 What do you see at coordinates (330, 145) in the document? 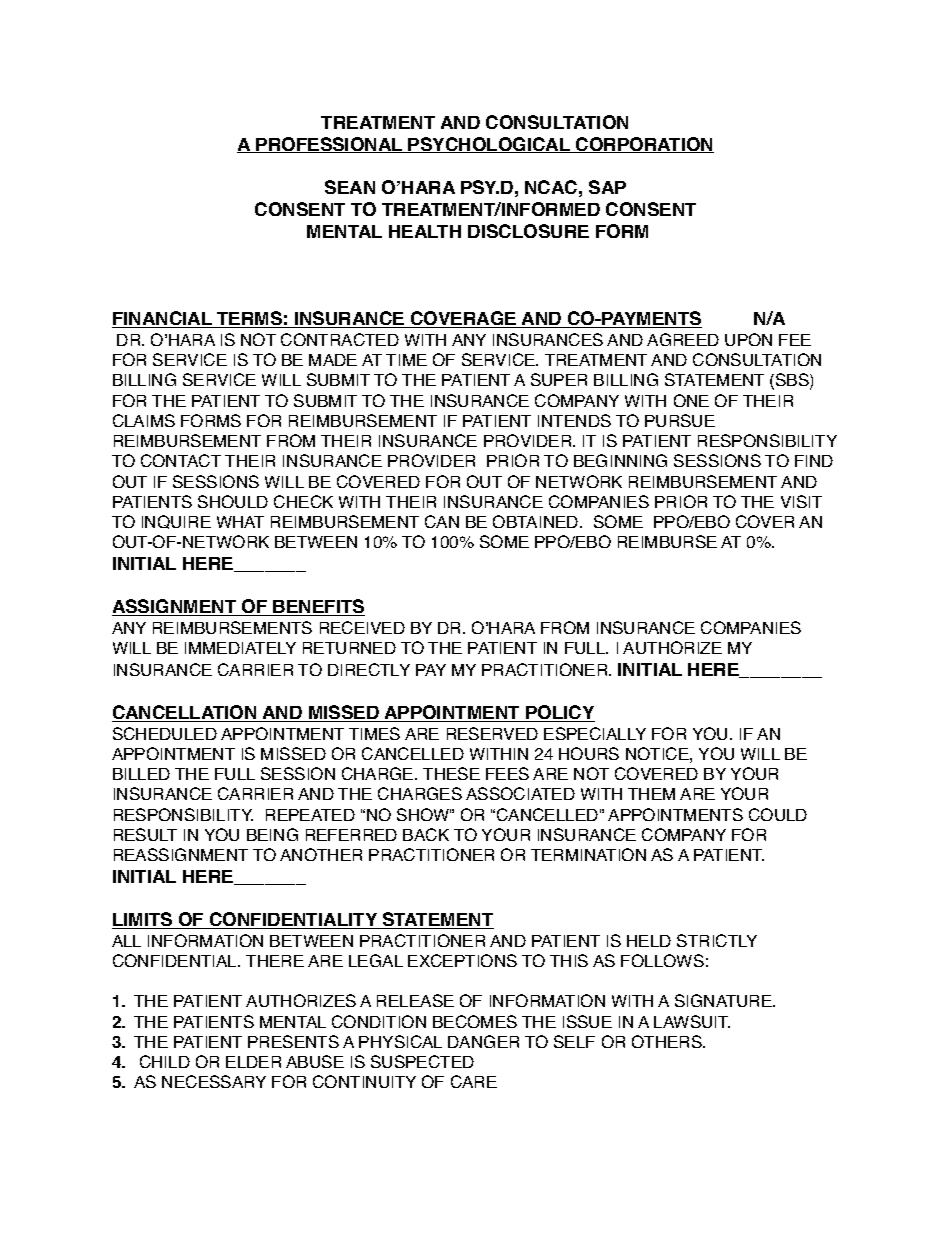
I see `PROFESSIONAL` at bounding box center [330, 145].
